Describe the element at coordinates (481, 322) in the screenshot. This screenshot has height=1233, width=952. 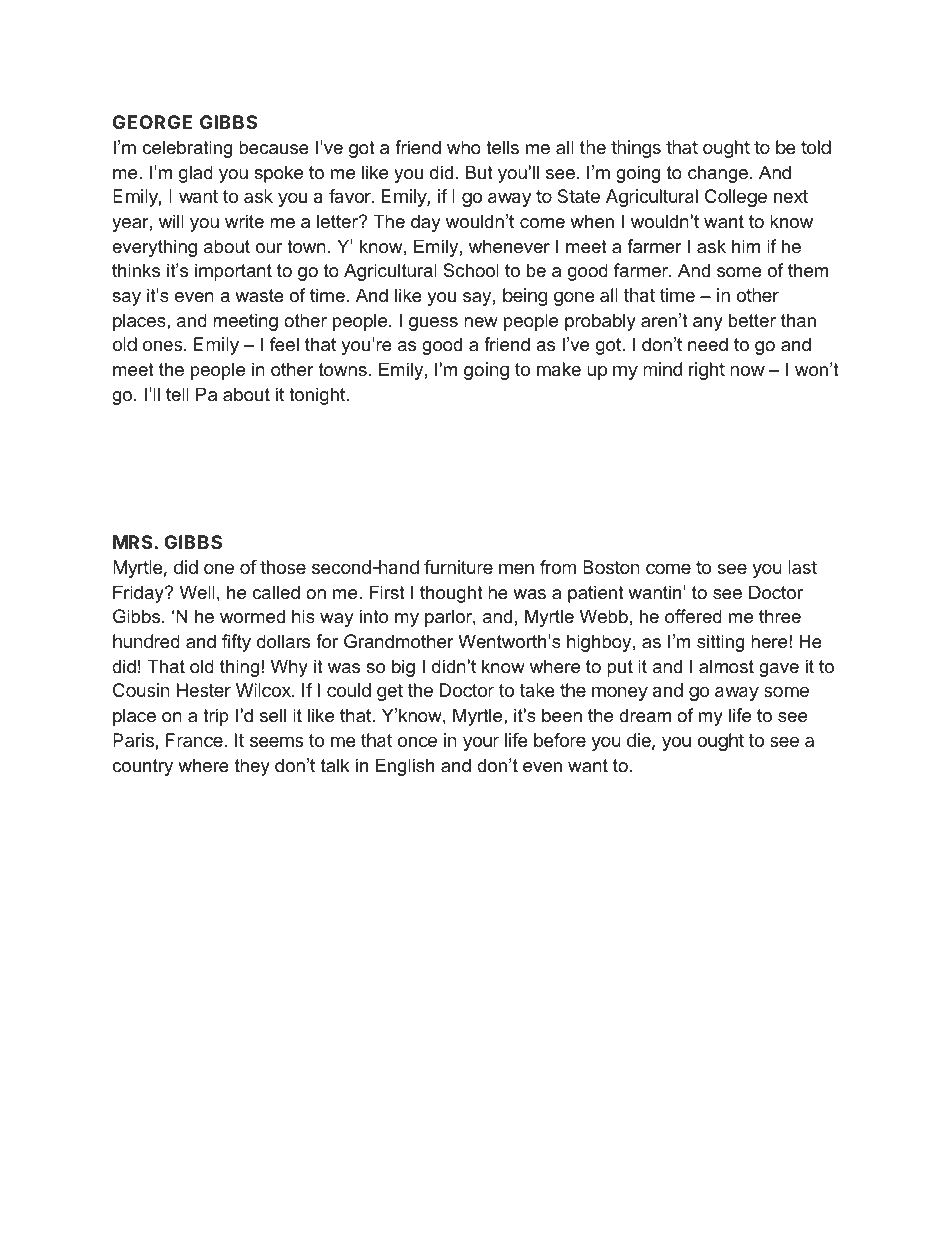
I see `new` at that location.
